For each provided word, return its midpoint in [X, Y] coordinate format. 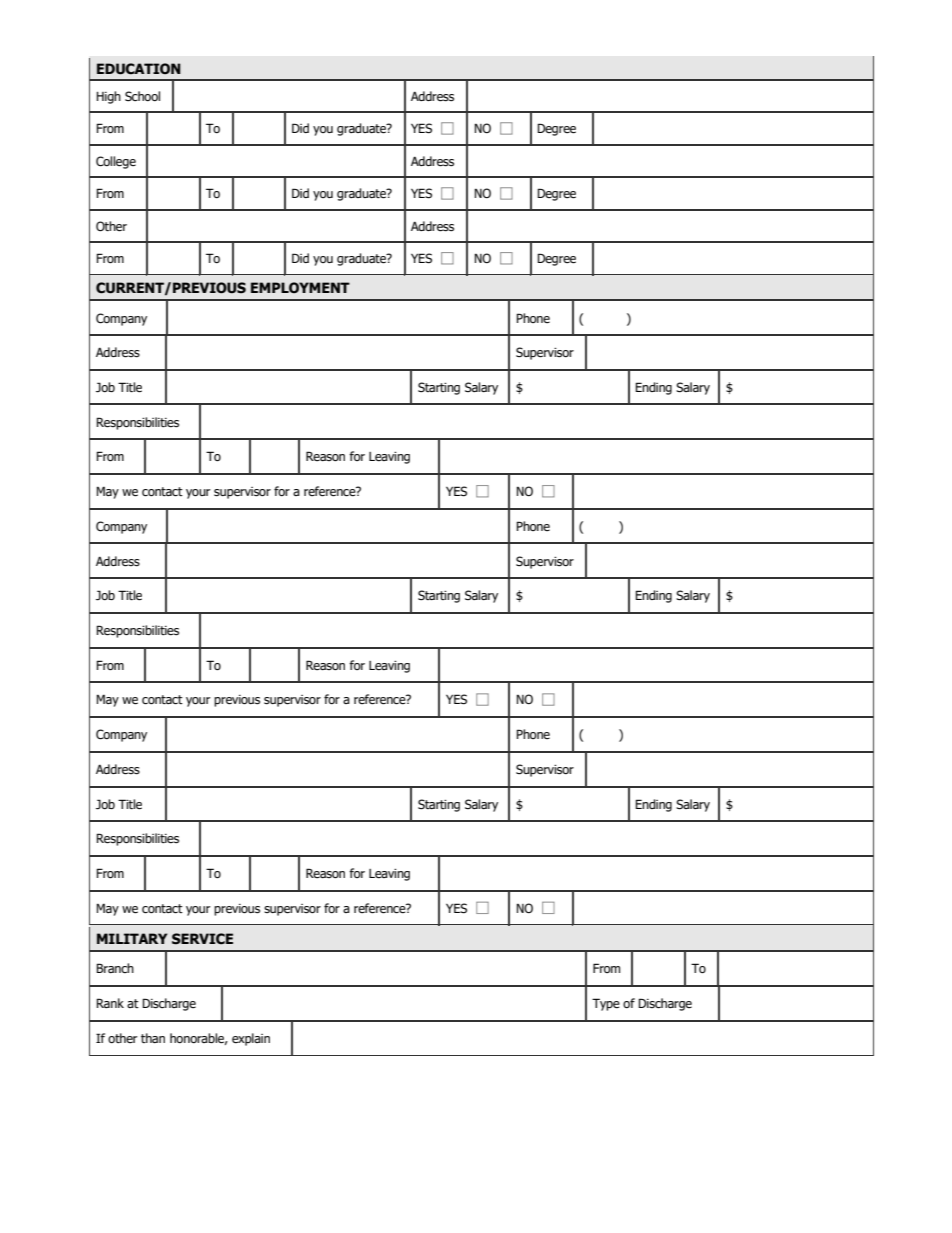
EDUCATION [139, 69]
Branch [115, 968]
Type [606, 1004]
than [153, 1038]
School [142, 96]
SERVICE [202, 939]
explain [251, 1039]
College [116, 162]
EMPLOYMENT [300, 287]
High [108, 97]
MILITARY [132, 938]
